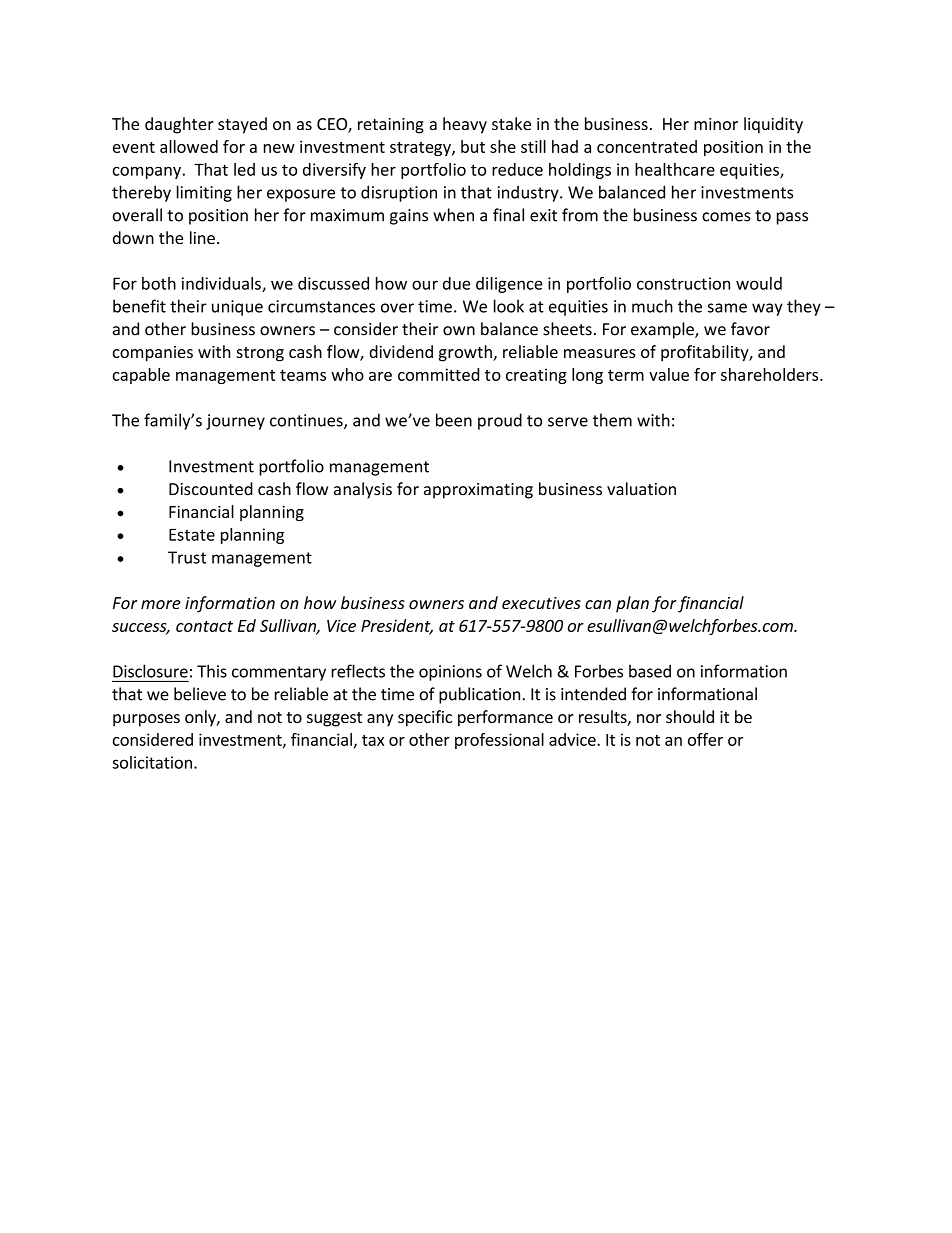 The height and width of the page is (1233, 952). Describe the element at coordinates (716, 124) in the page. I see `minor` at that location.
